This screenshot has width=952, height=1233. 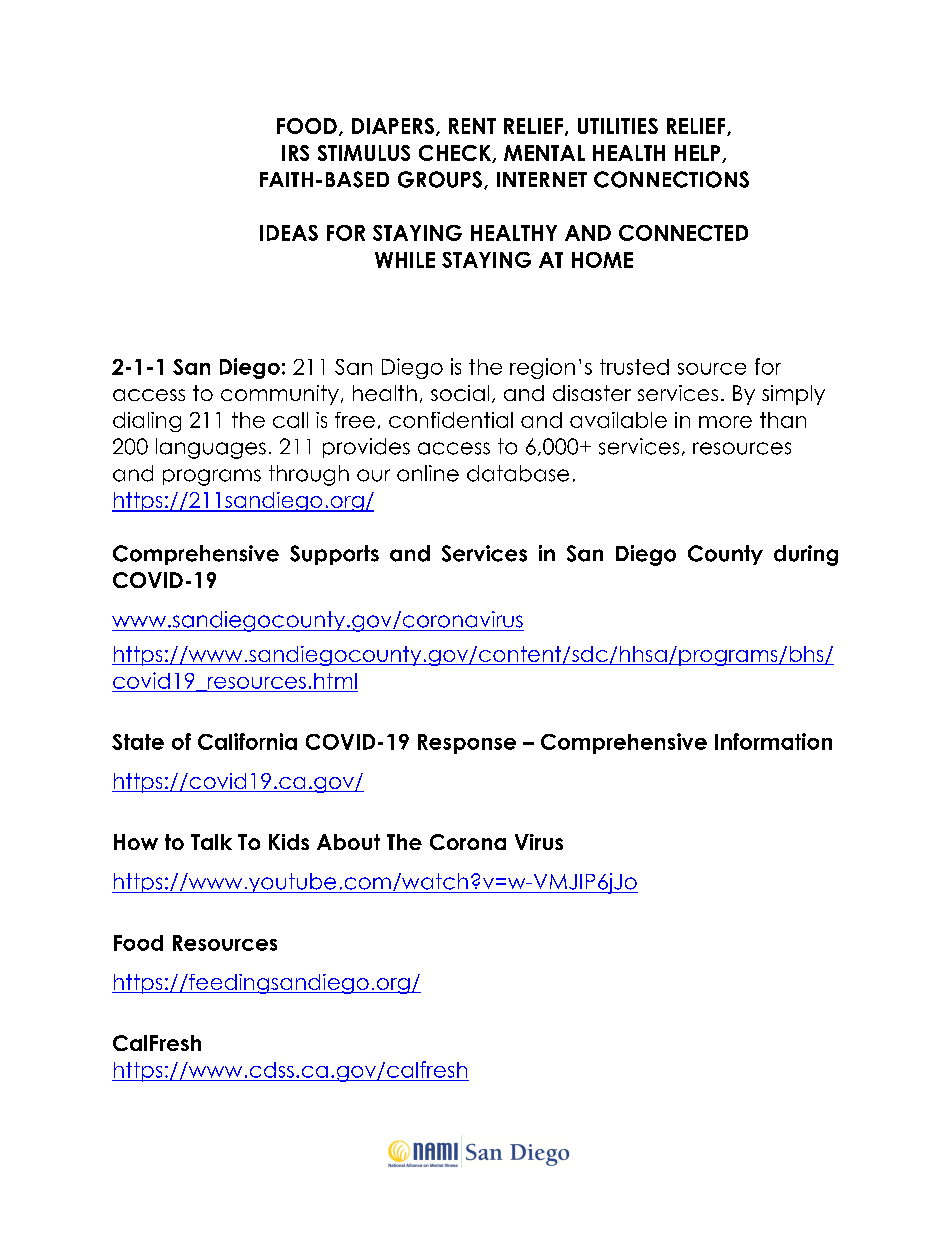 I want to click on Talk, so click(x=211, y=842).
